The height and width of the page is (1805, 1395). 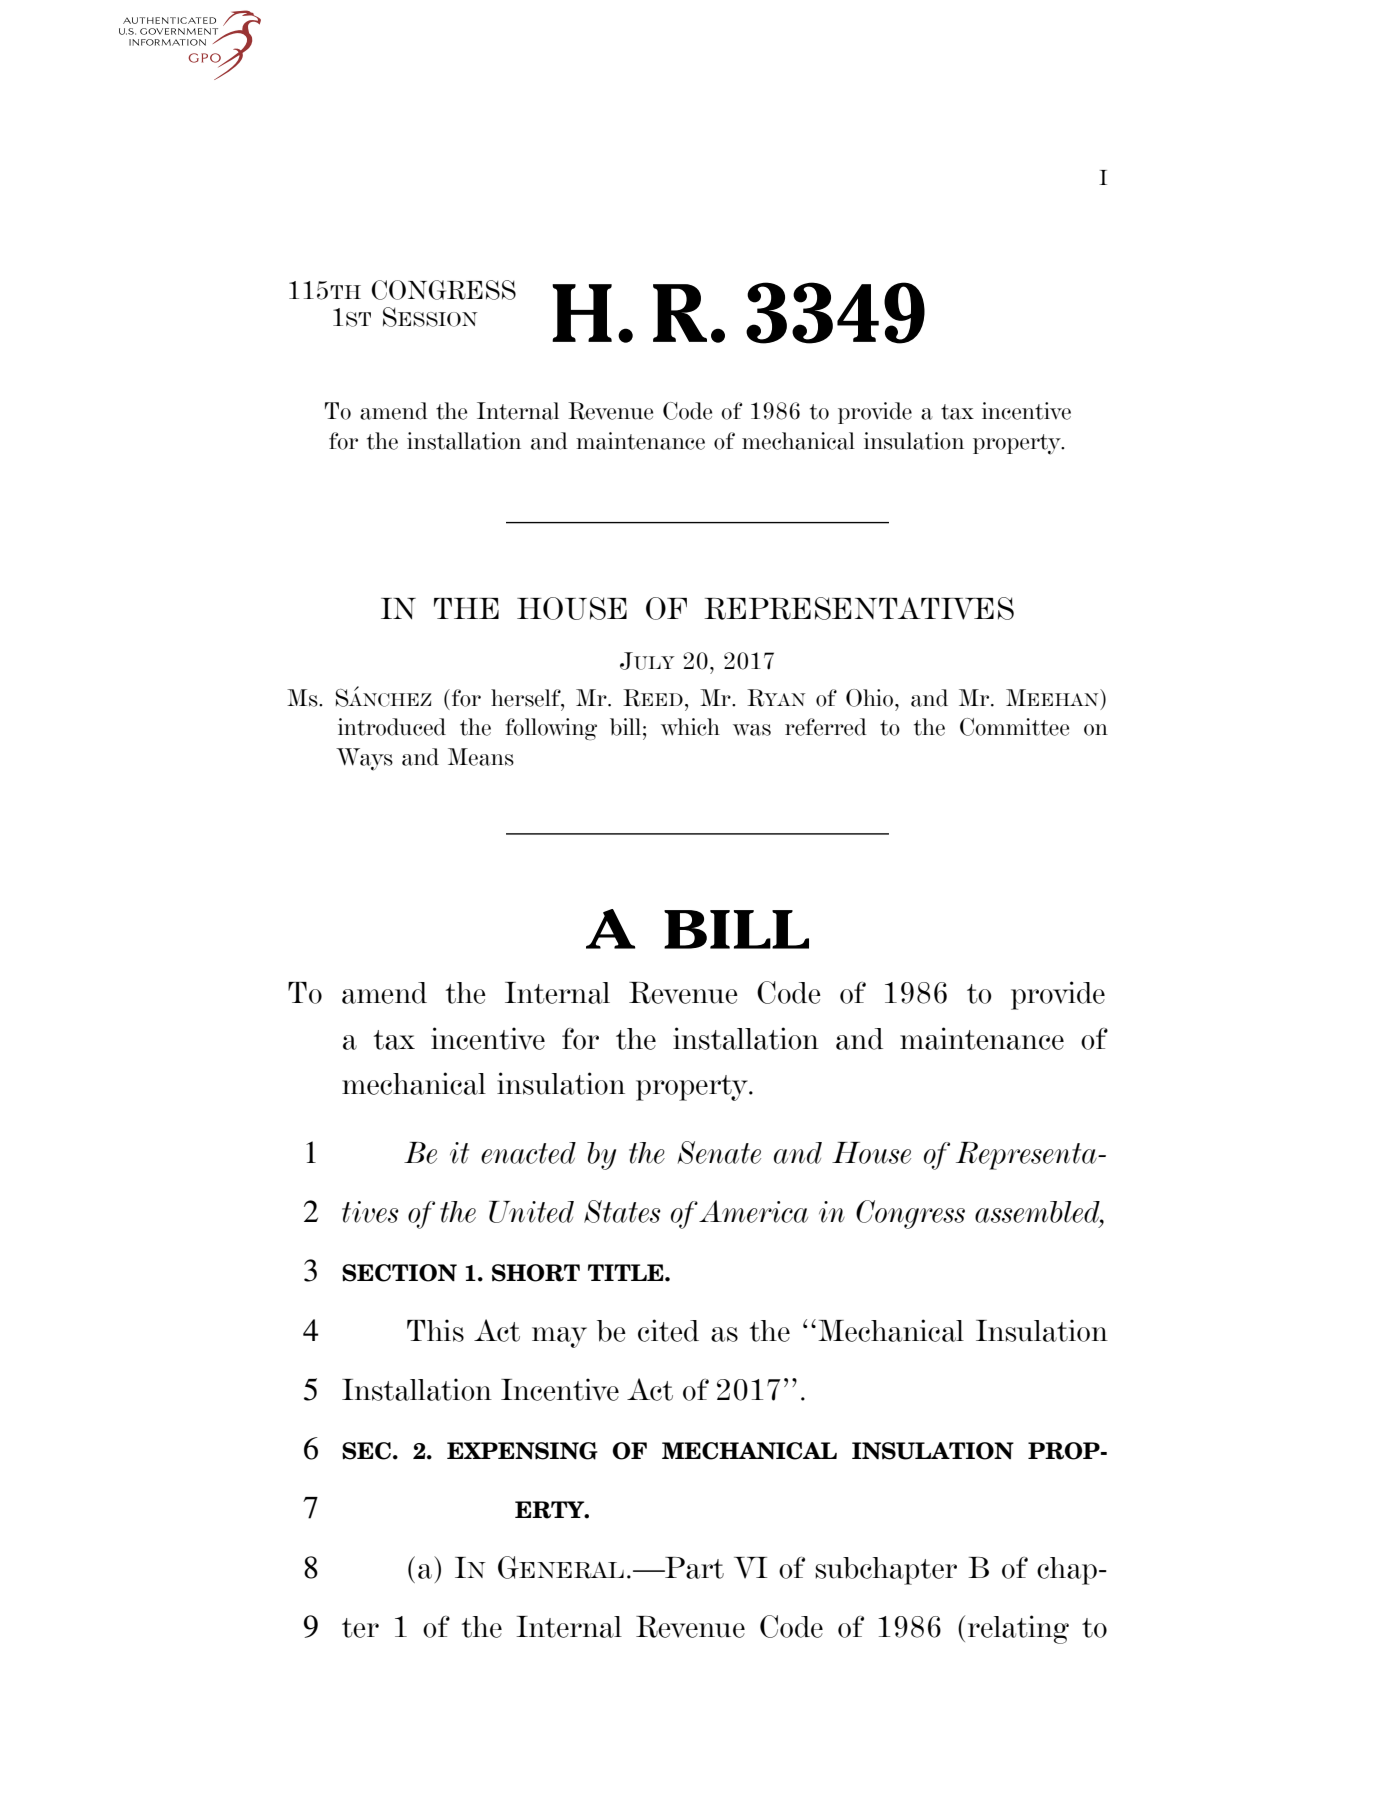 What do you see at coordinates (481, 757) in the page?
I see `Means` at bounding box center [481, 757].
